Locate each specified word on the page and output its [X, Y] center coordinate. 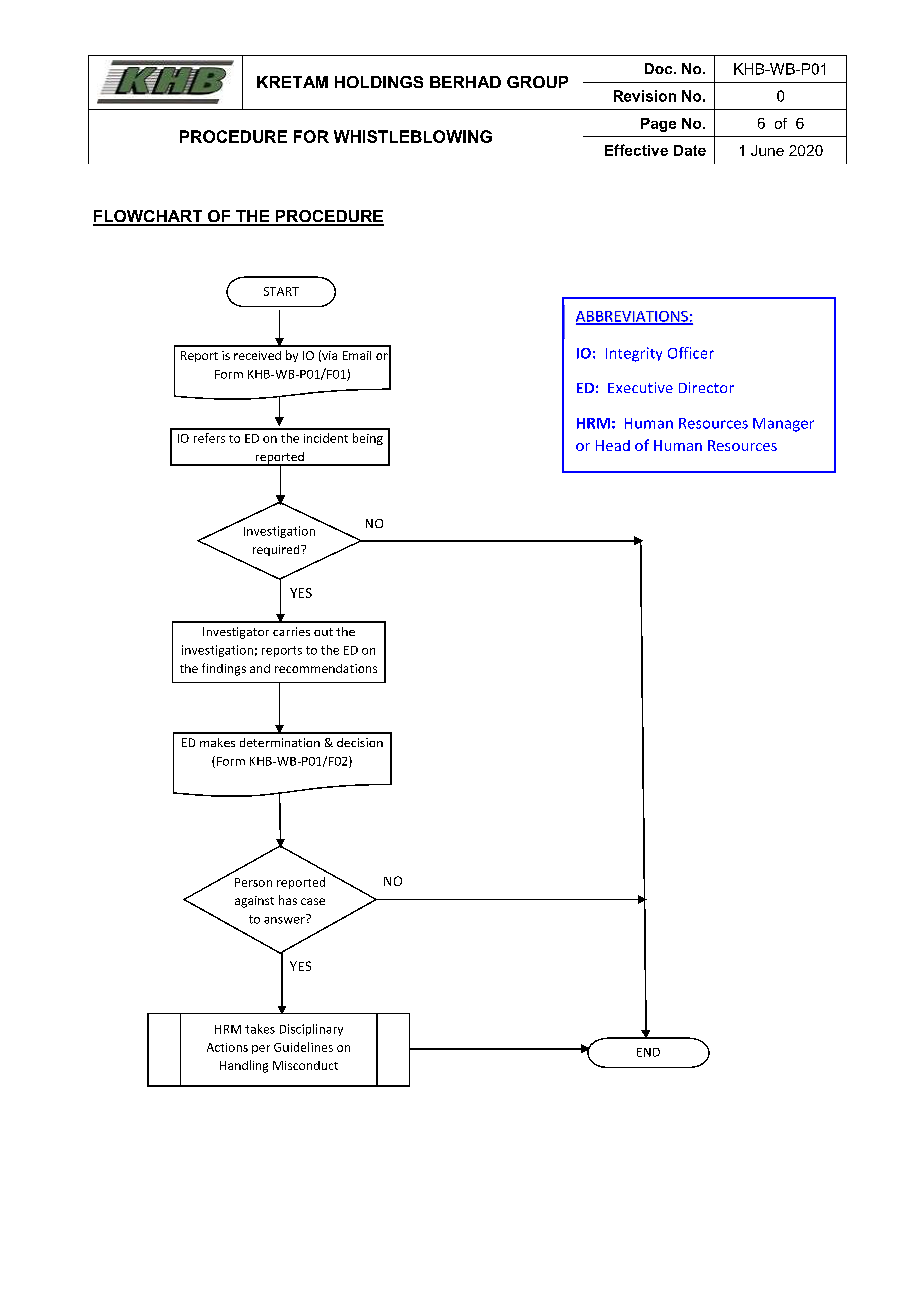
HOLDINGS [379, 82]
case [313, 901]
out [323, 632]
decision [360, 742]
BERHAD [465, 82]
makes [217, 742]
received [257, 355]
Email [357, 355]
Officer [691, 353]
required [277, 550]
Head [613, 445]
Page [658, 125]
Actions [227, 1047]
